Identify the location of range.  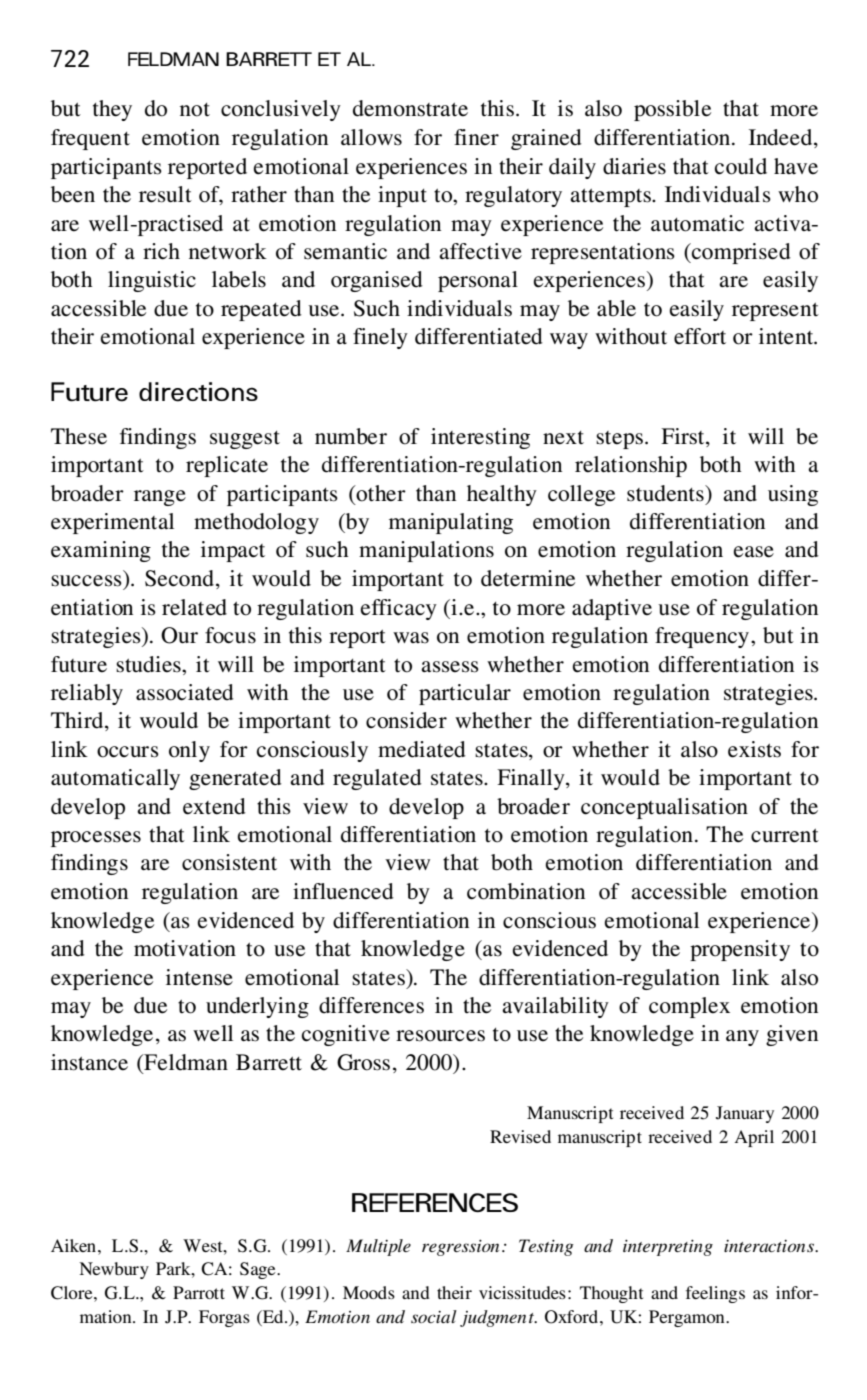
(160, 498).
